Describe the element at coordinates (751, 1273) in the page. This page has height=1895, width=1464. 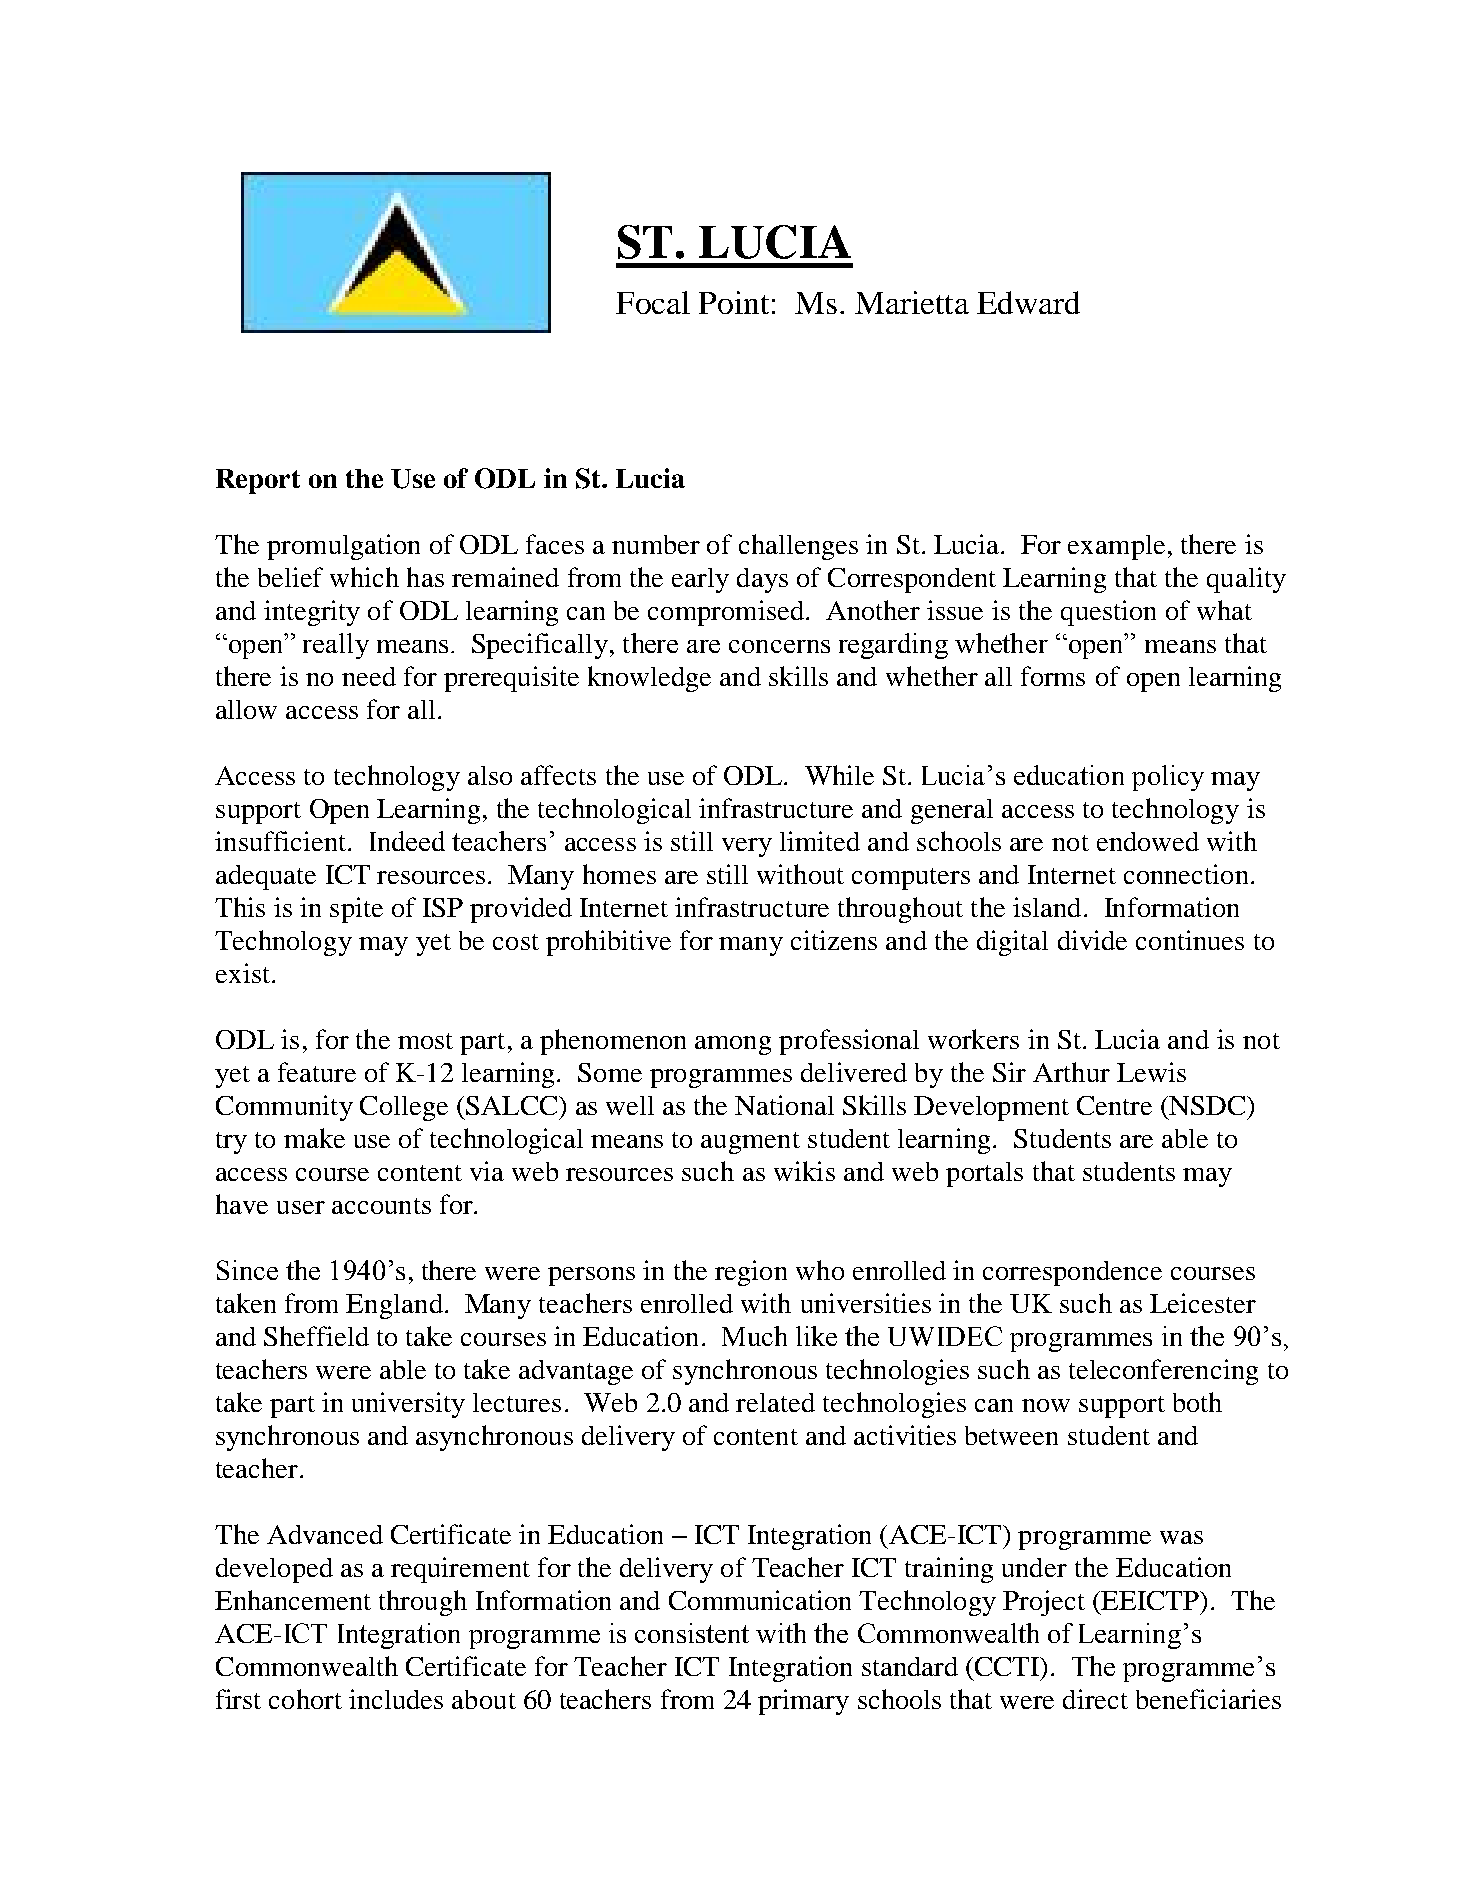
I see `region` at that location.
